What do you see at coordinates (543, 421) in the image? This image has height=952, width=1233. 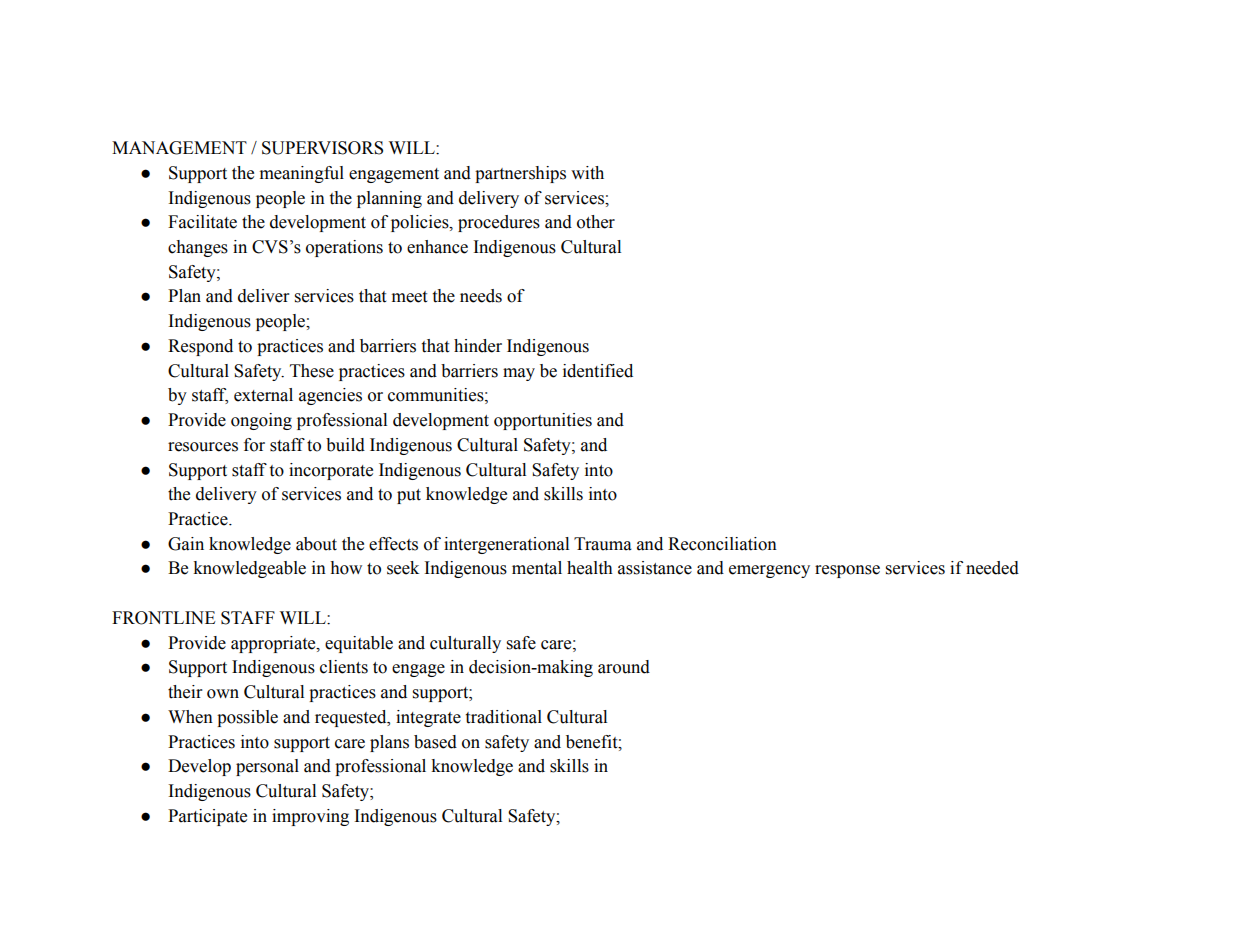 I see `opportunities` at bounding box center [543, 421].
